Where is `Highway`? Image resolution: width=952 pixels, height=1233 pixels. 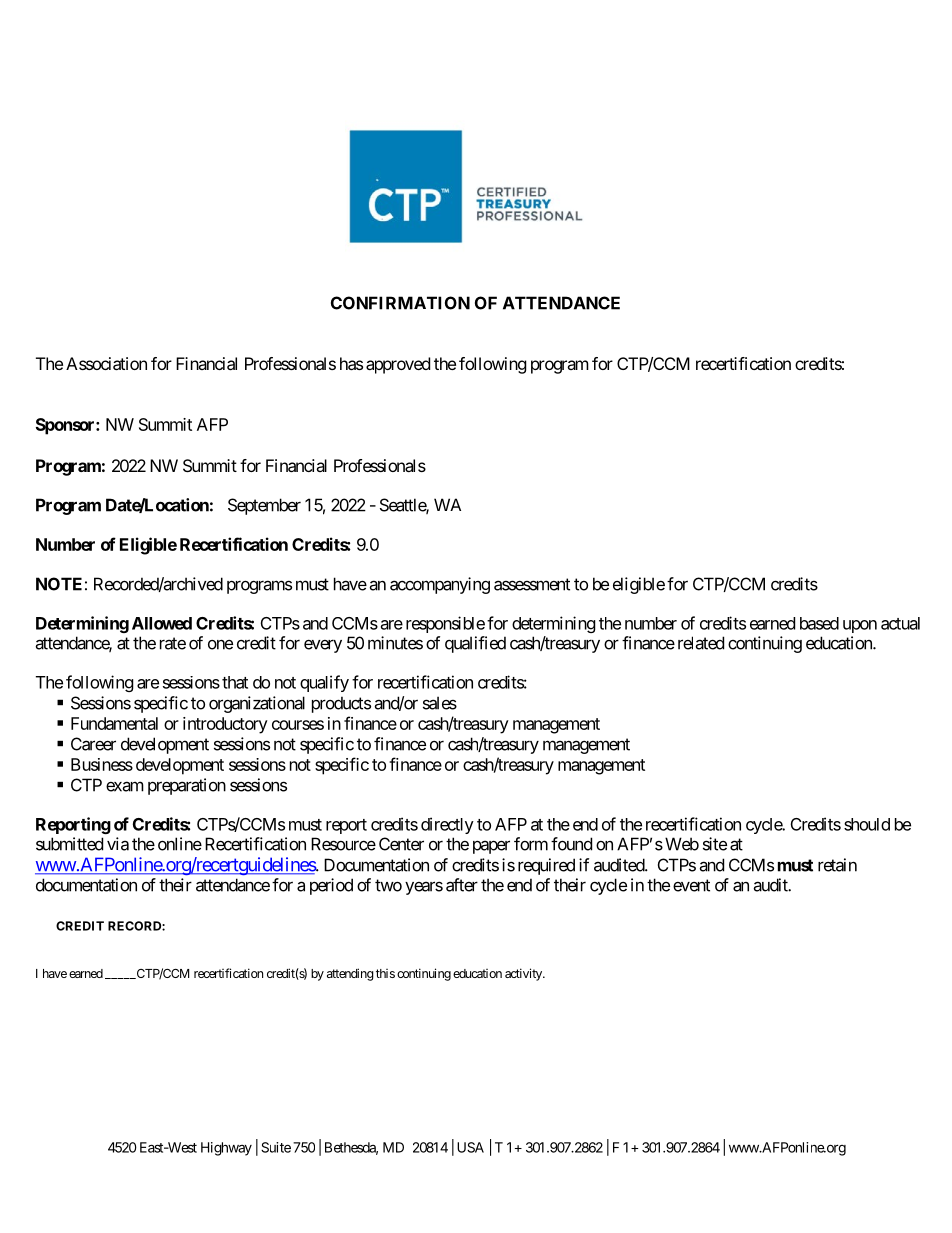 Highway is located at coordinates (226, 1149).
